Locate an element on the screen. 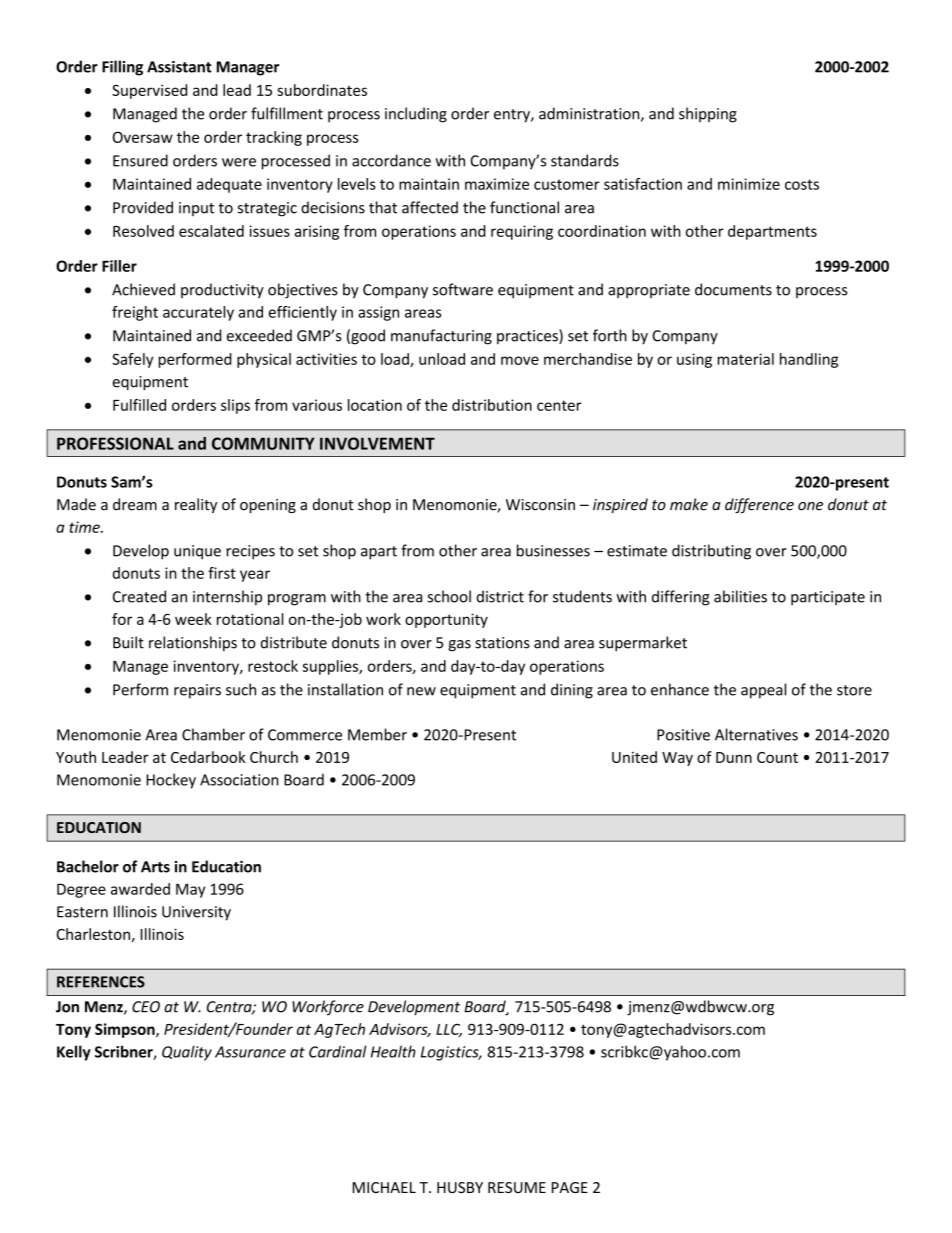  new is located at coordinates (421, 691).
